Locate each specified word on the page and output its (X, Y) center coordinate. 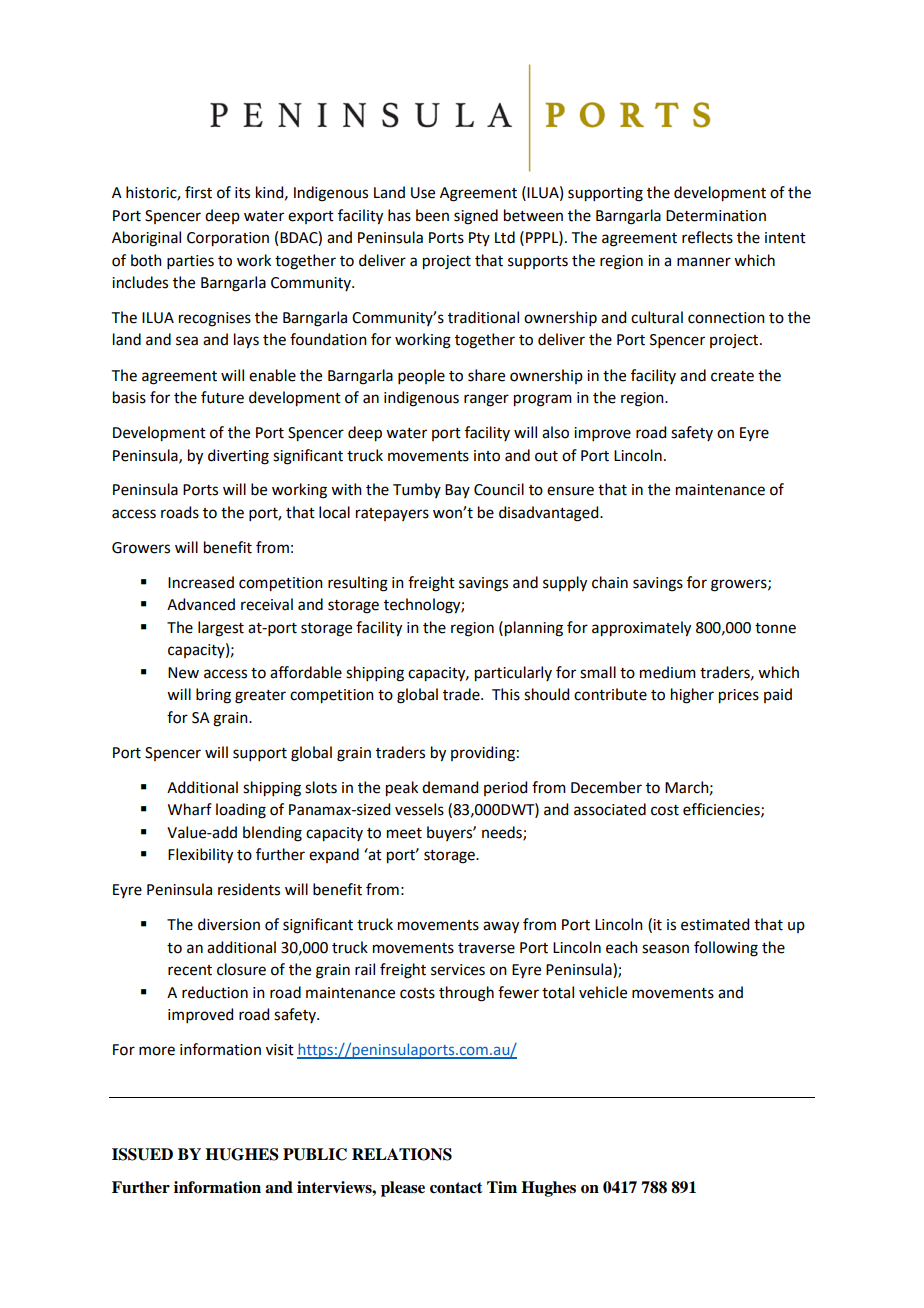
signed (476, 217)
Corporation (228, 239)
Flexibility (200, 856)
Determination (716, 216)
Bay (457, 491)
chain (610, 582)
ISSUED (142, 1154)
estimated (715, 924)
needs (503, 833)
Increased (201, 582)
